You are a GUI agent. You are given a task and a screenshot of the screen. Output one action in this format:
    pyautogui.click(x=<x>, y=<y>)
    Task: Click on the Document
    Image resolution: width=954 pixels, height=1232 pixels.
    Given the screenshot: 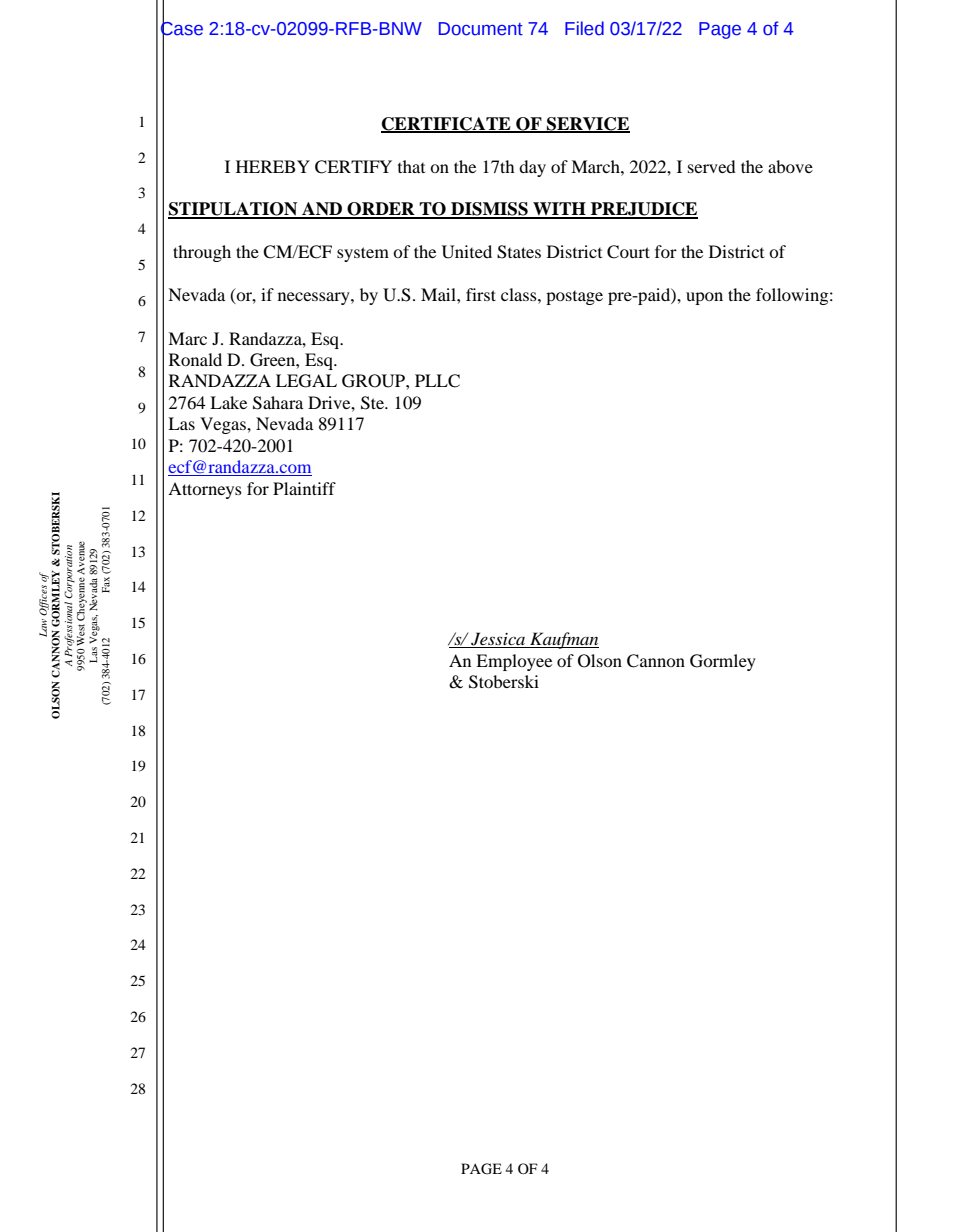 What is the action you would take?
    pyautogui.click(x=481, y=29)
